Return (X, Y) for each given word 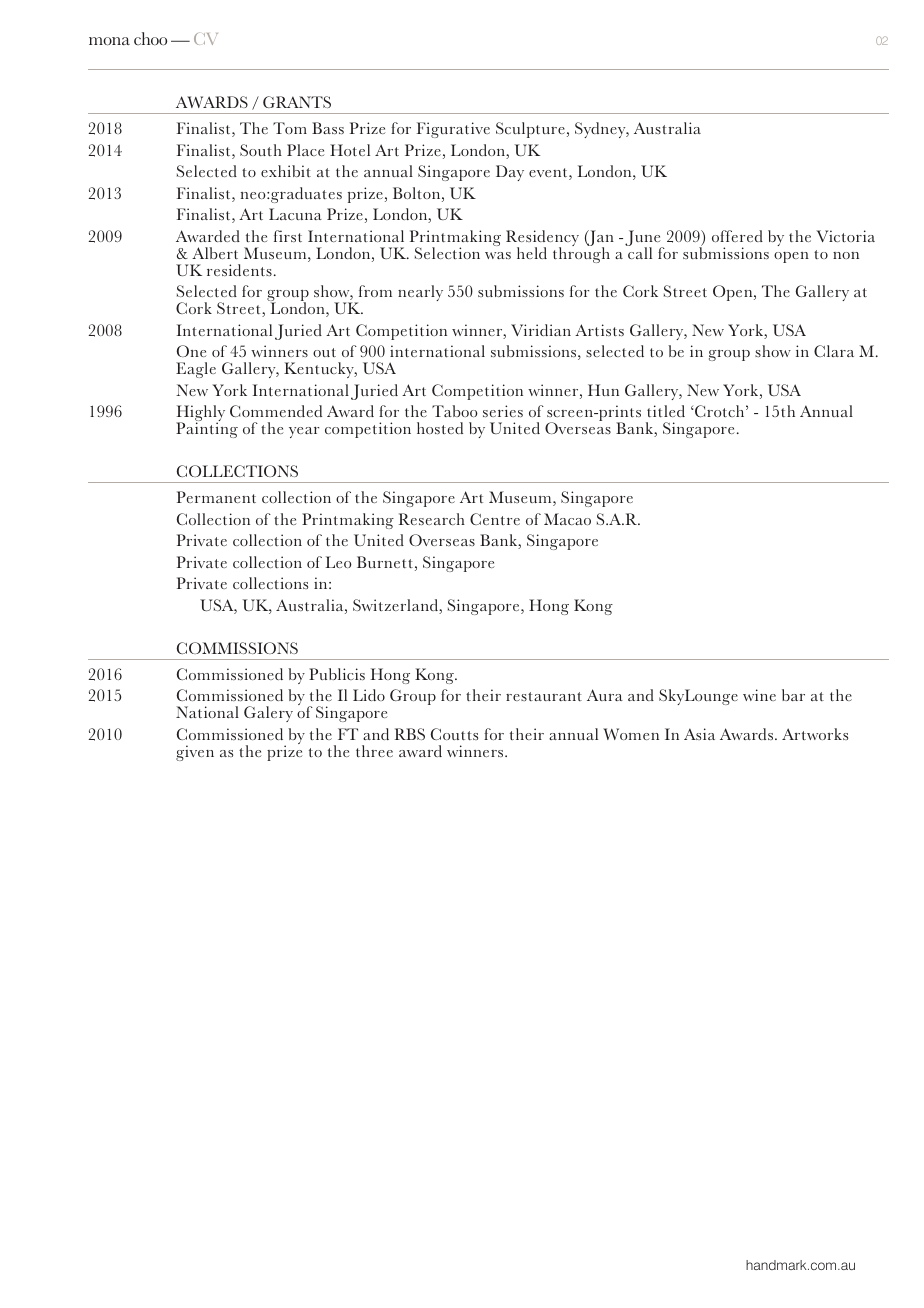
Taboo (455, 411)
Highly (200, 415)
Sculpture (530, 130)
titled (666, 411)
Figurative (453, 130)
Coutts (454, 734)
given (195, 753)
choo (150, 38)
